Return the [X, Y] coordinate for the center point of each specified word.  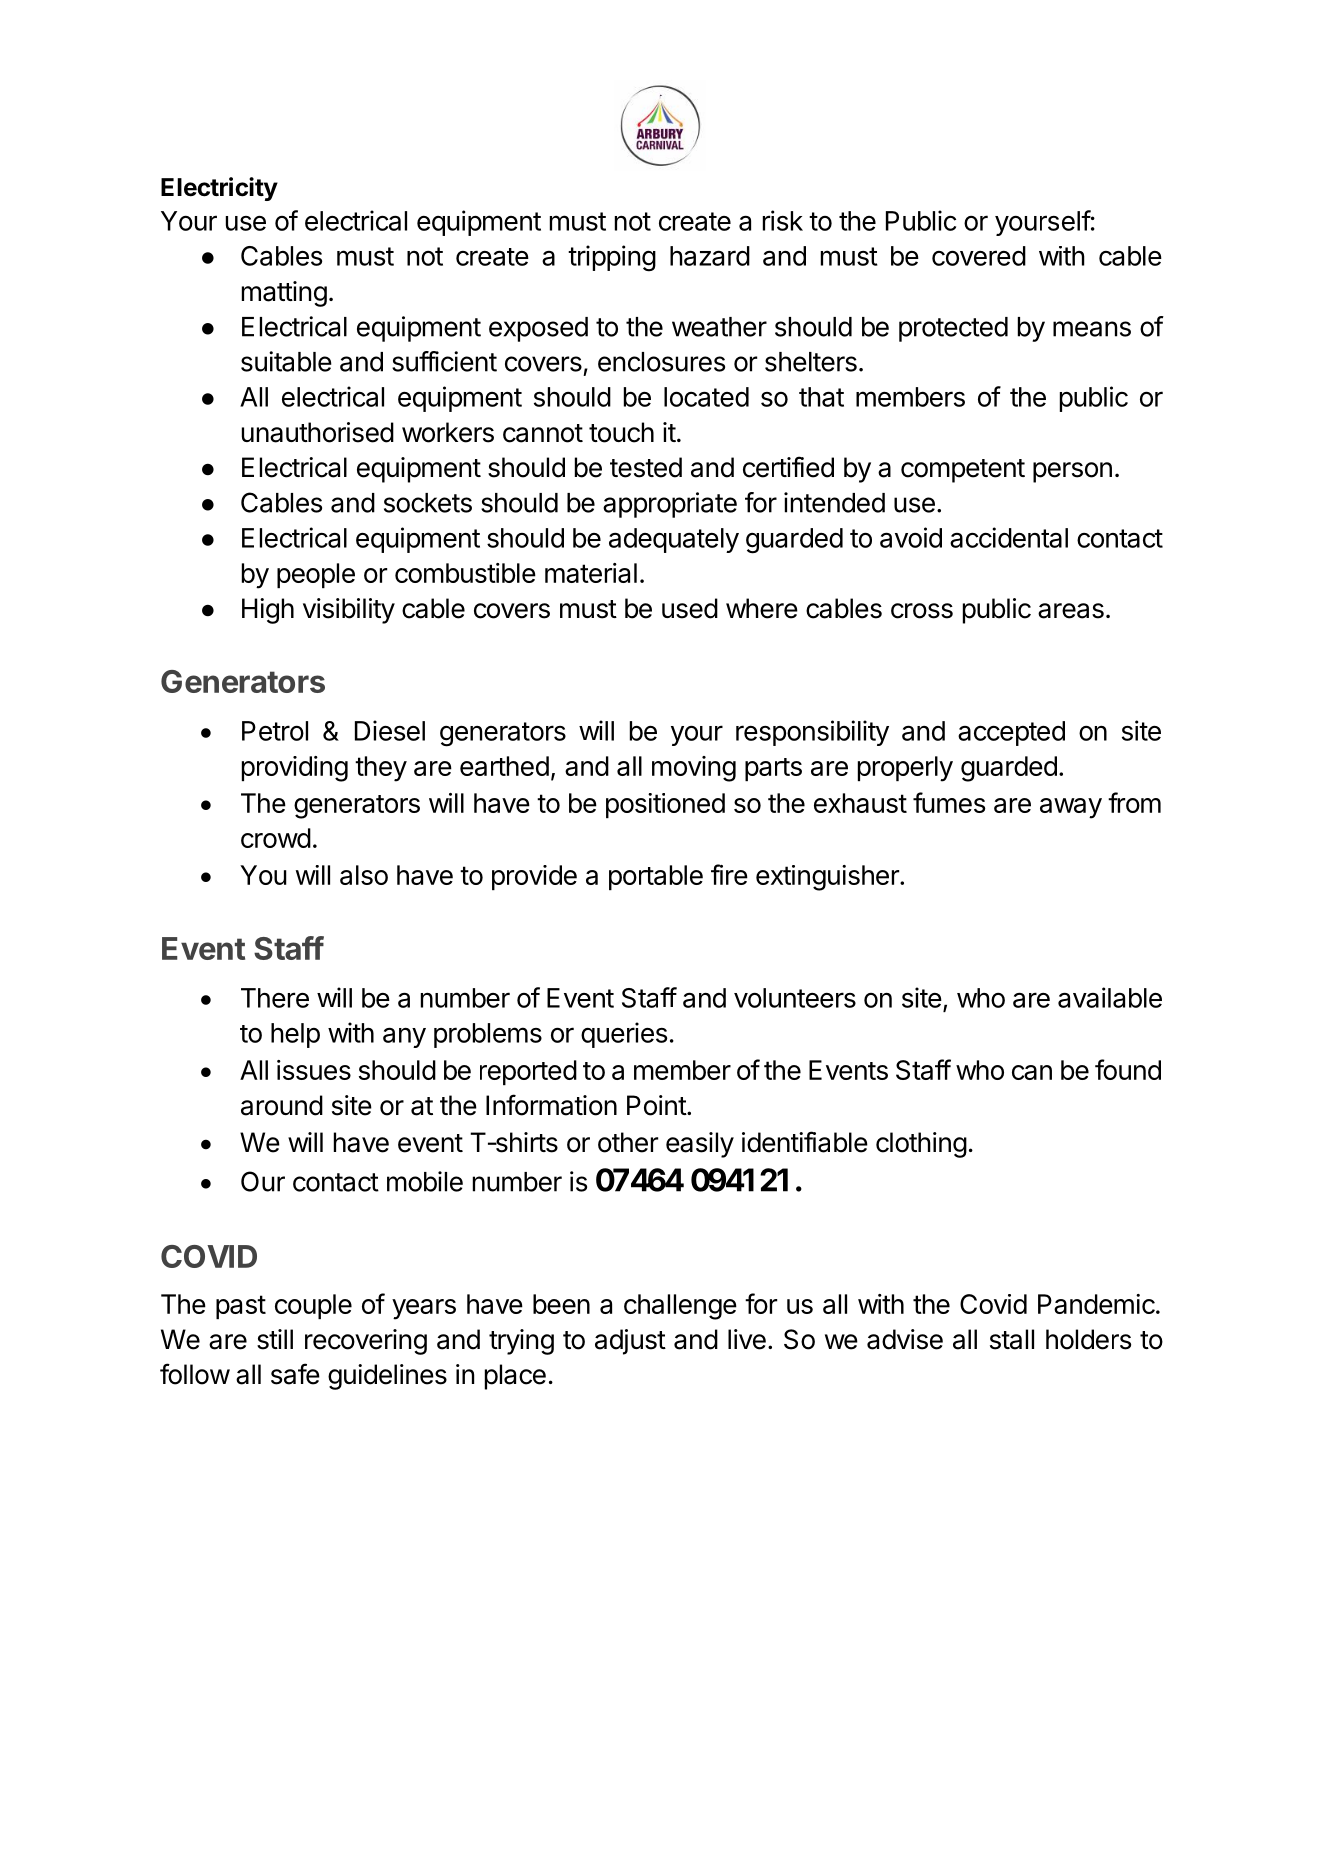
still [275, 1339]
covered [979, 256]
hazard [710, 256]
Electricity [219, 189]
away [1071, 808]
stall [1012, 1339]
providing [295, 769]
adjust [630, 1342]
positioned [665, 805]
